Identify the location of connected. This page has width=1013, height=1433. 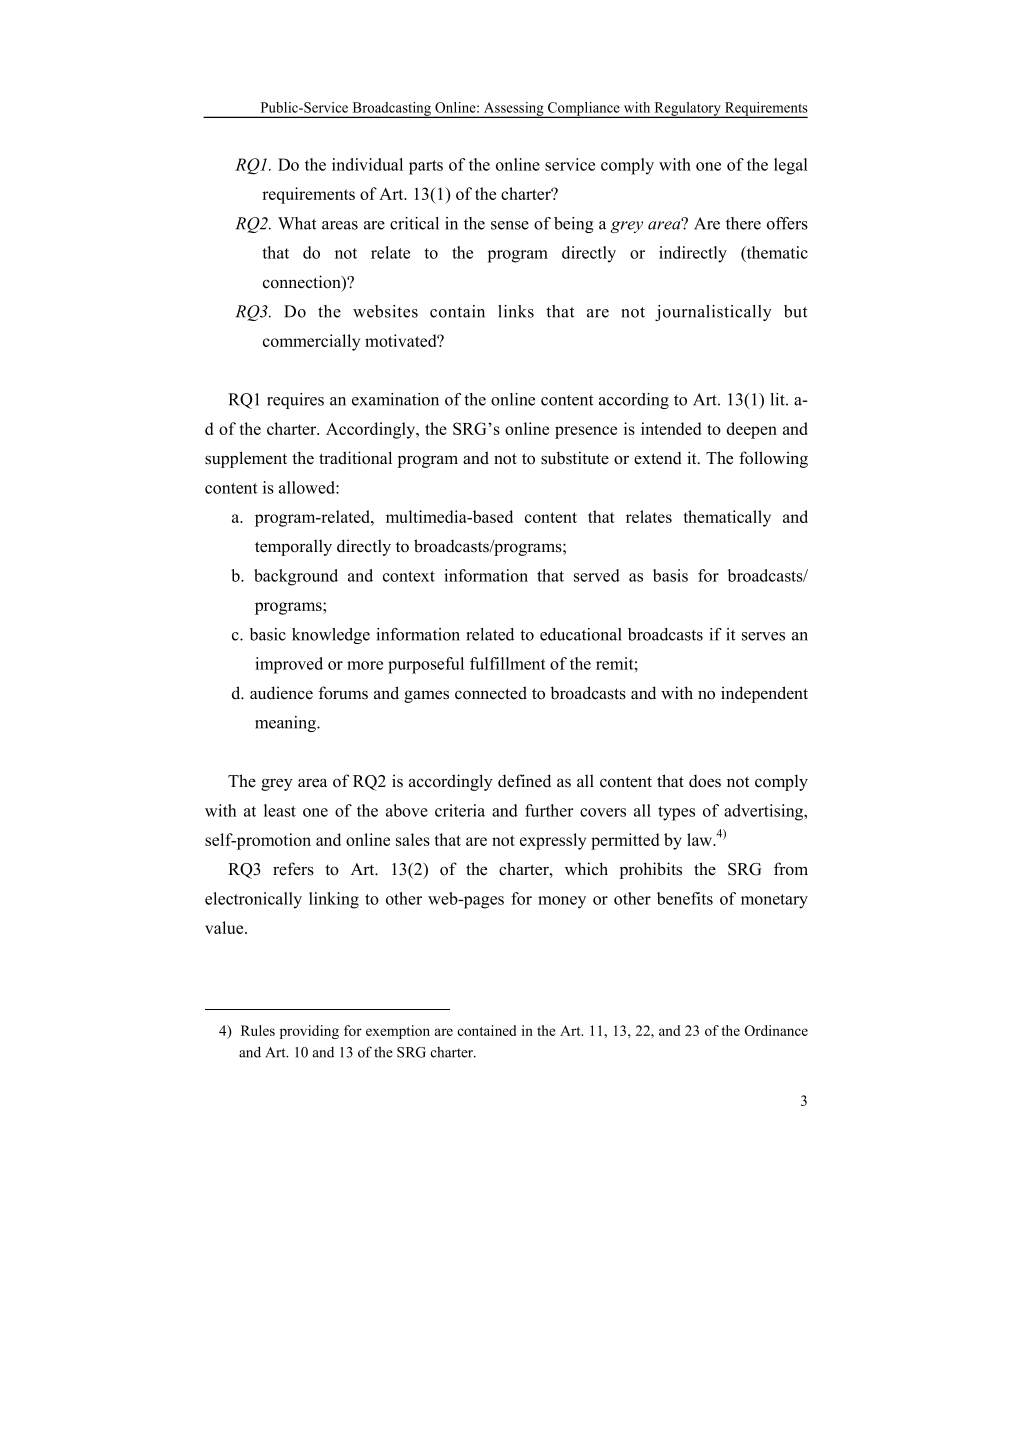
(491, 693).
